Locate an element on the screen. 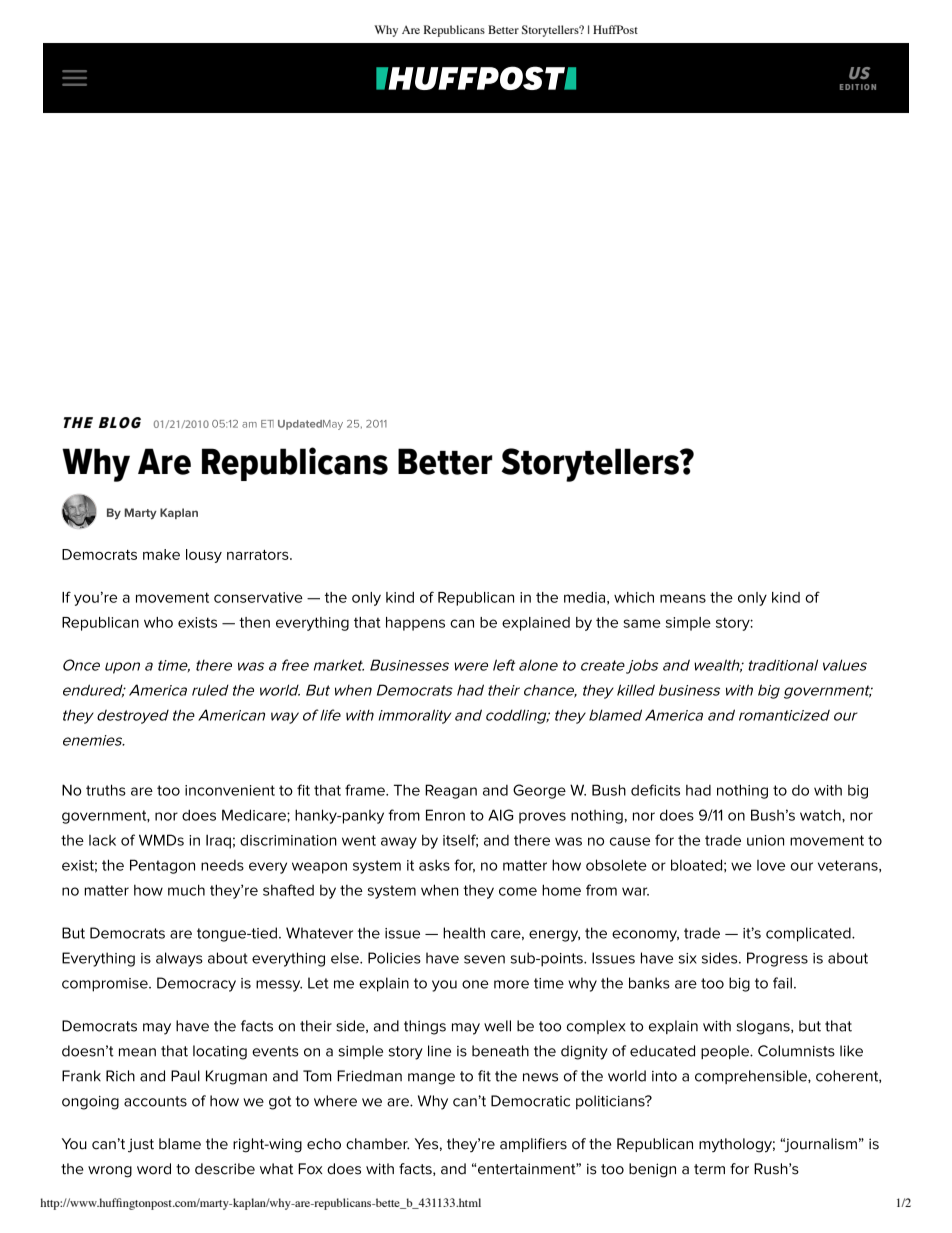 The image size is (952, 1233). complicated is located at coordinates (809, 934).
